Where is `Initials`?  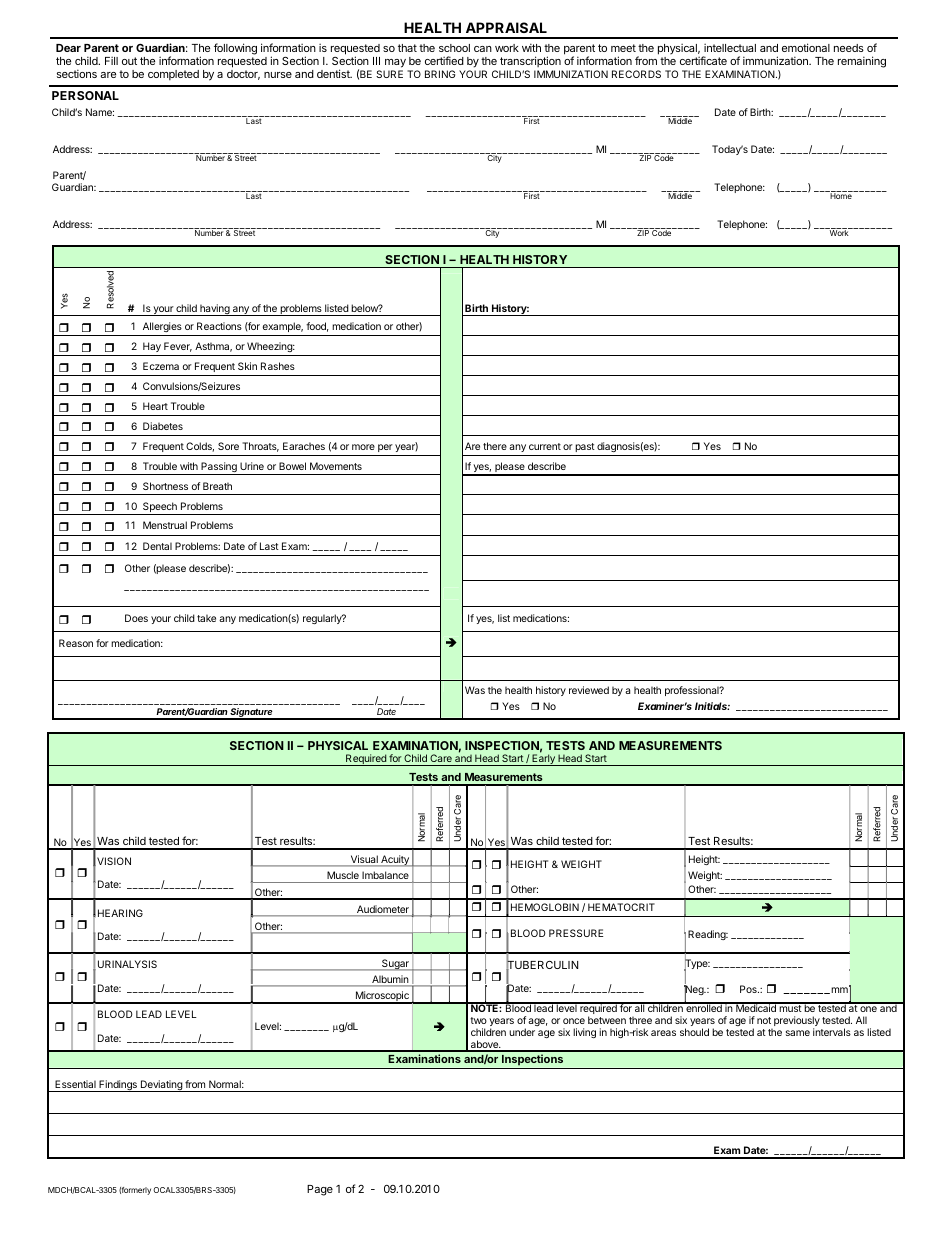
Initials is located at coordinates (712, 706).
